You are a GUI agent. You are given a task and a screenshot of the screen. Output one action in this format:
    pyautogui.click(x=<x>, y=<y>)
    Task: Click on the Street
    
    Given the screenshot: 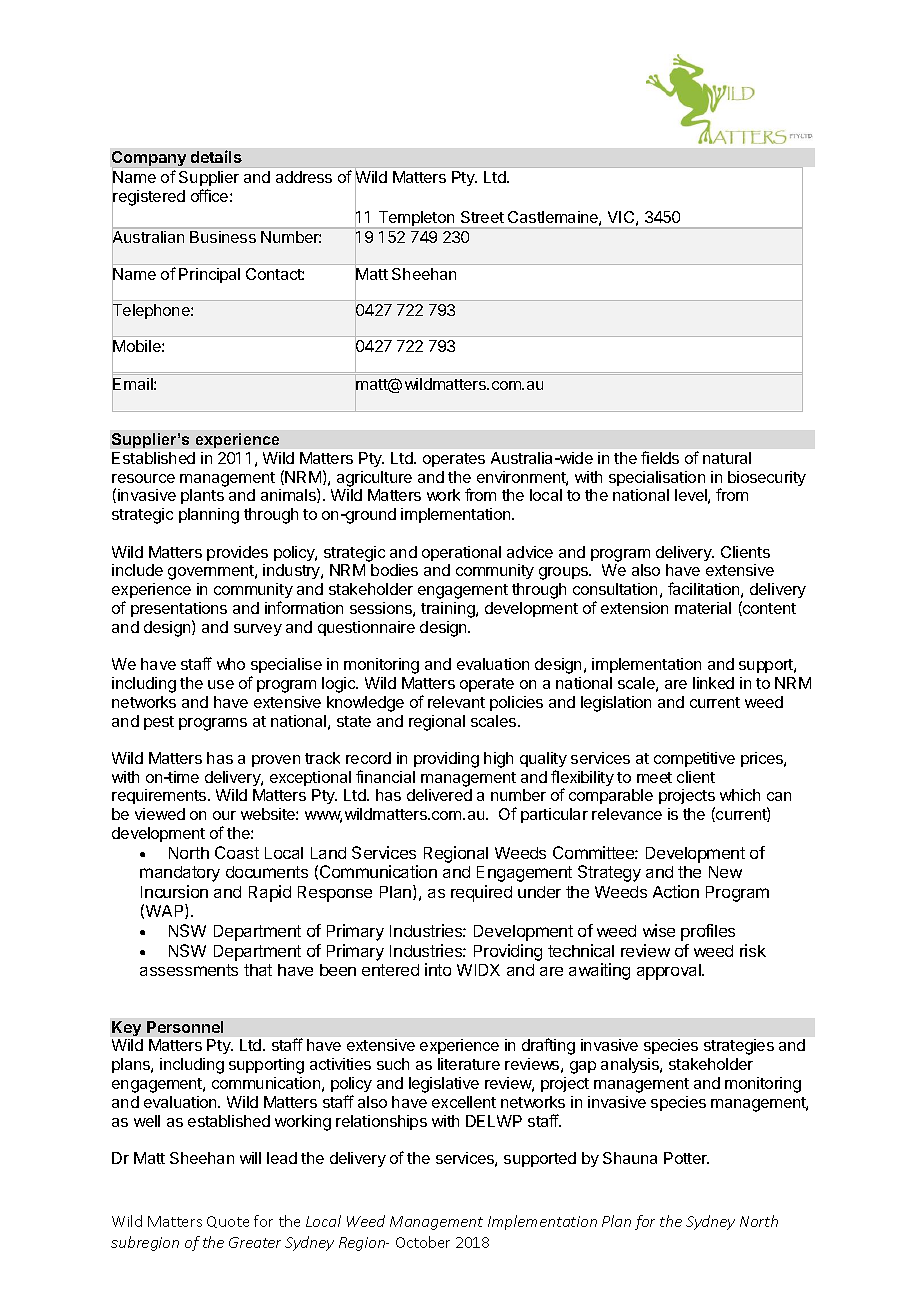 What is the action you would take?
    pyautogui.click(x=482, y=217)
